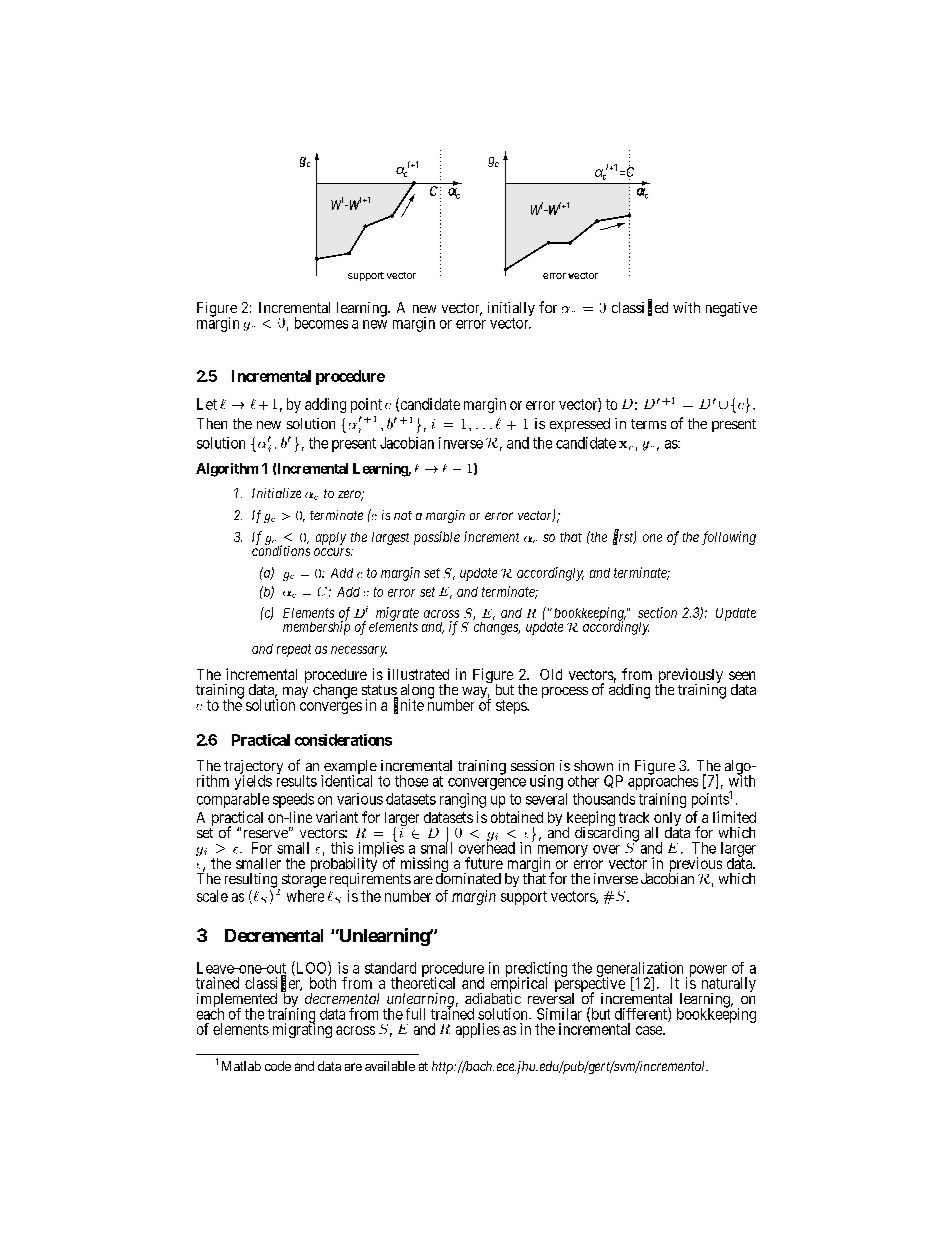 This image has height=1233, width=952. What do you see at coordinates (316, 627) in the image?
I see `membership` at bounding box center [316, 627].
